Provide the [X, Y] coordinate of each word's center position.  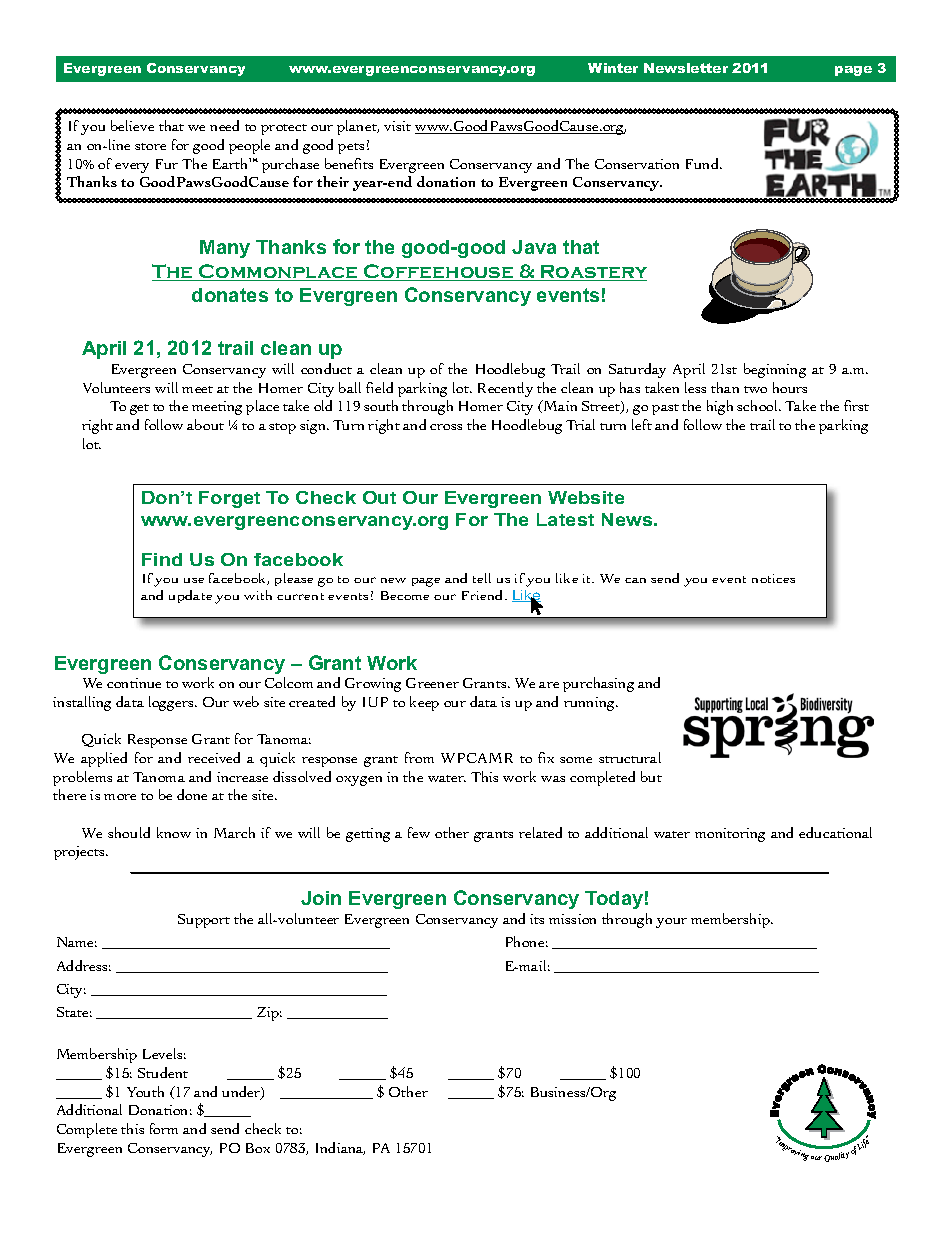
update [190, 596]
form [164, 1128]
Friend [484, 595]
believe [132, 125]
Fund [704, 163]
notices [773, 578]
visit [397, 126]
